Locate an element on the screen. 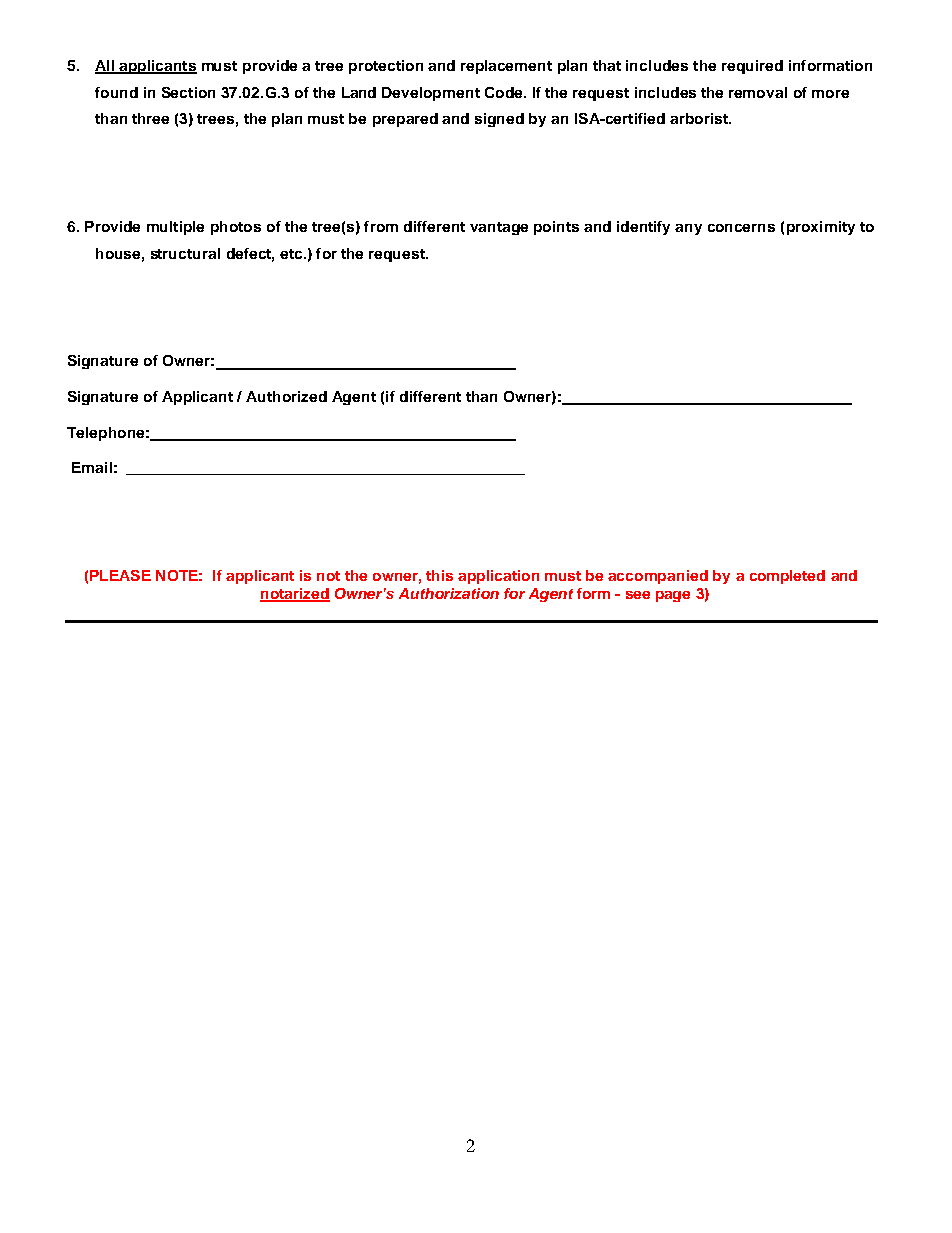 This screenshot has width=952, height=1233. page is located at coordinates (673, 596).
